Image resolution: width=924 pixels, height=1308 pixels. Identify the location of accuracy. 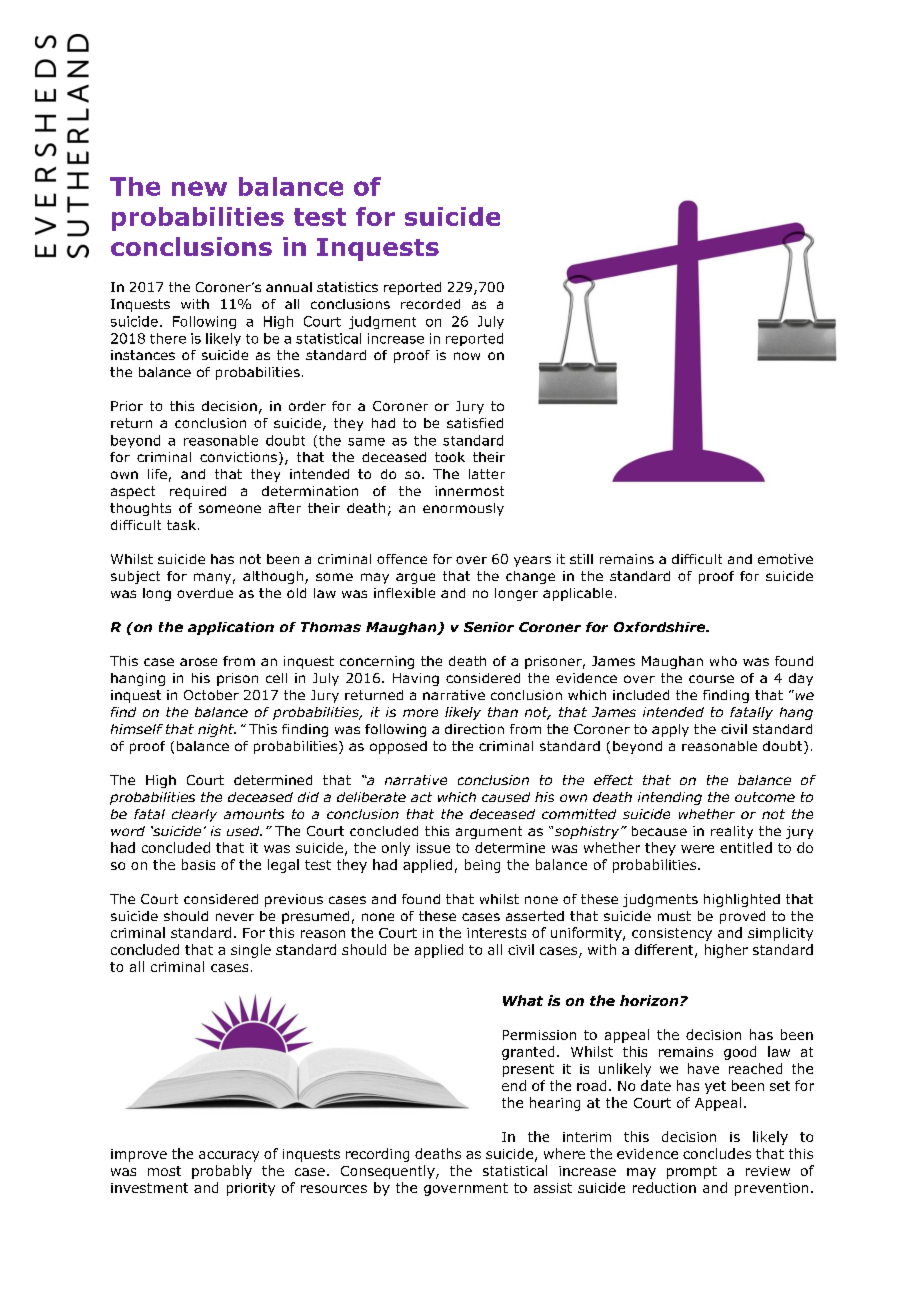
(229, 1156).
